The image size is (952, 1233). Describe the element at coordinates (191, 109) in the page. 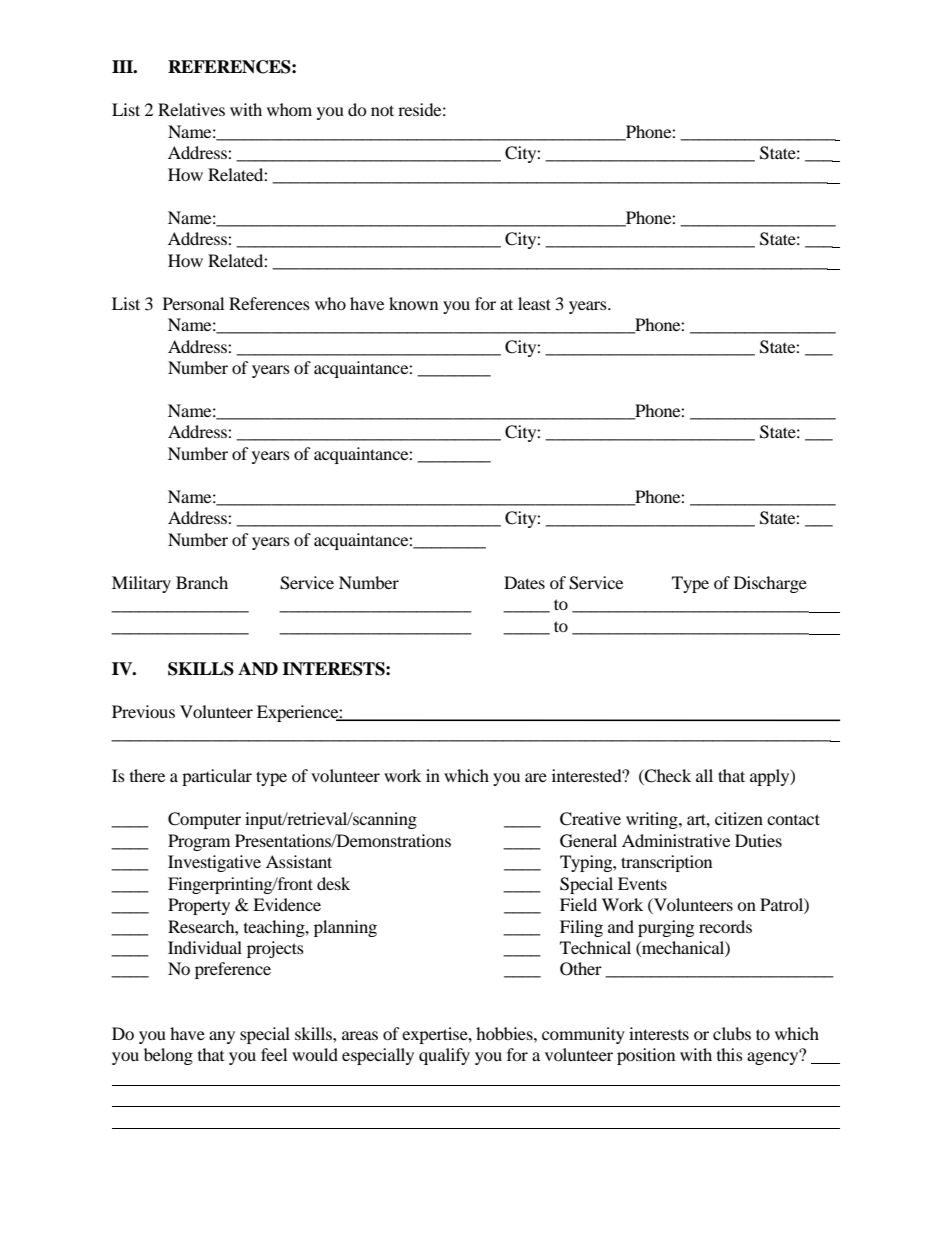

I see `Relatives` at that location.
